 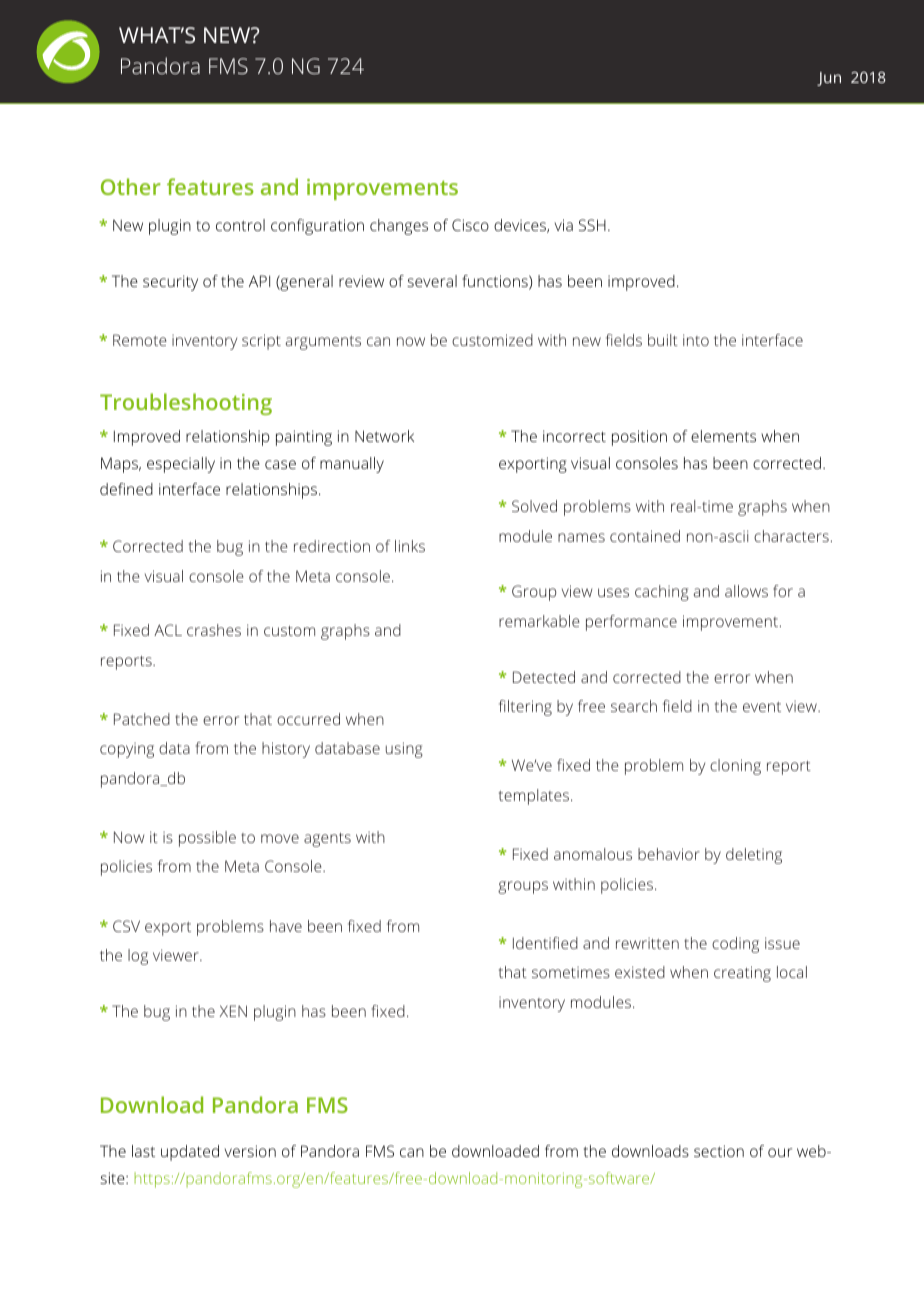 What do you see at coordinates (432, 281) in the screenshot?
I see `several` at bounding box center [432, 281].
